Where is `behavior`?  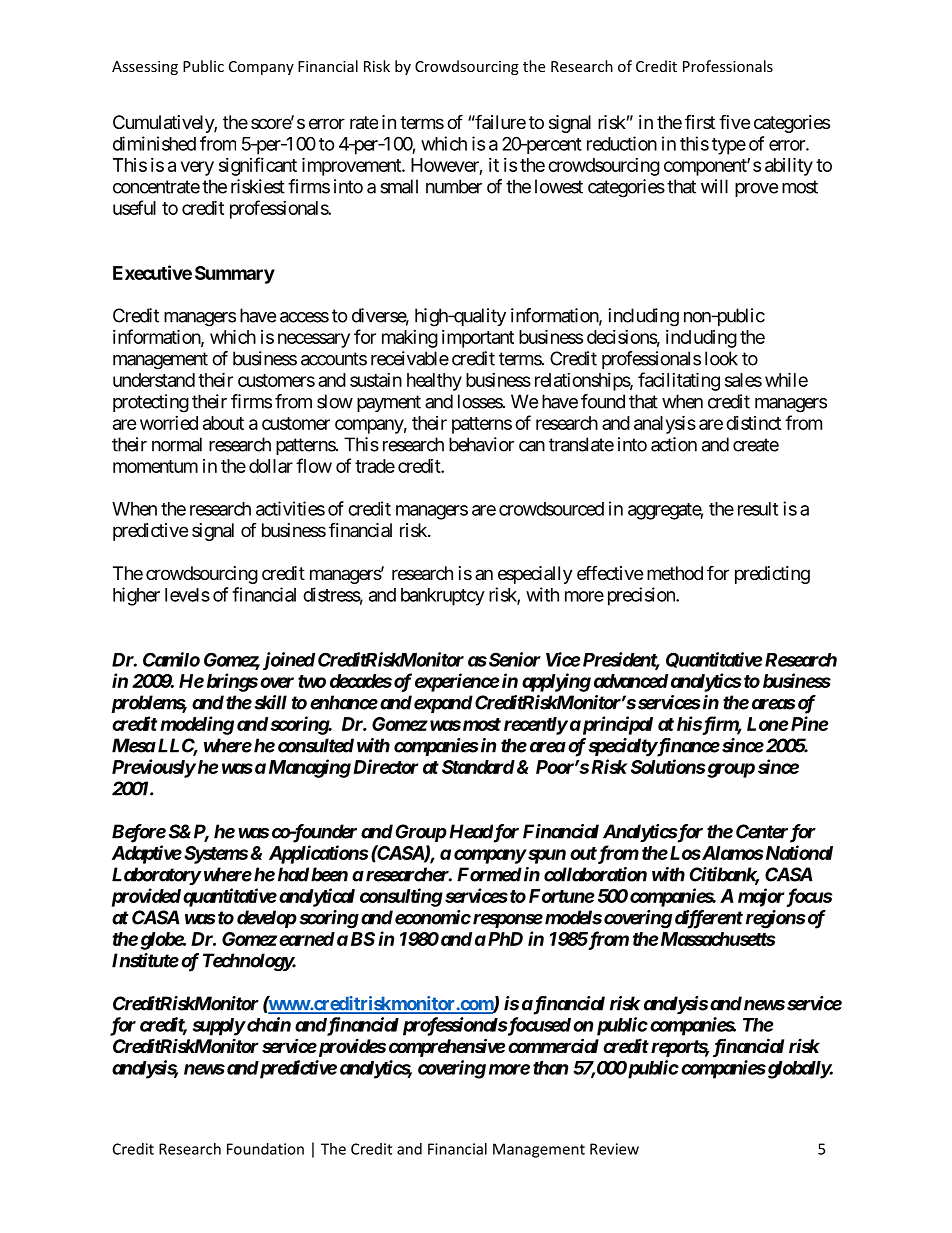
behavior is located at coordinates (481, 444).
